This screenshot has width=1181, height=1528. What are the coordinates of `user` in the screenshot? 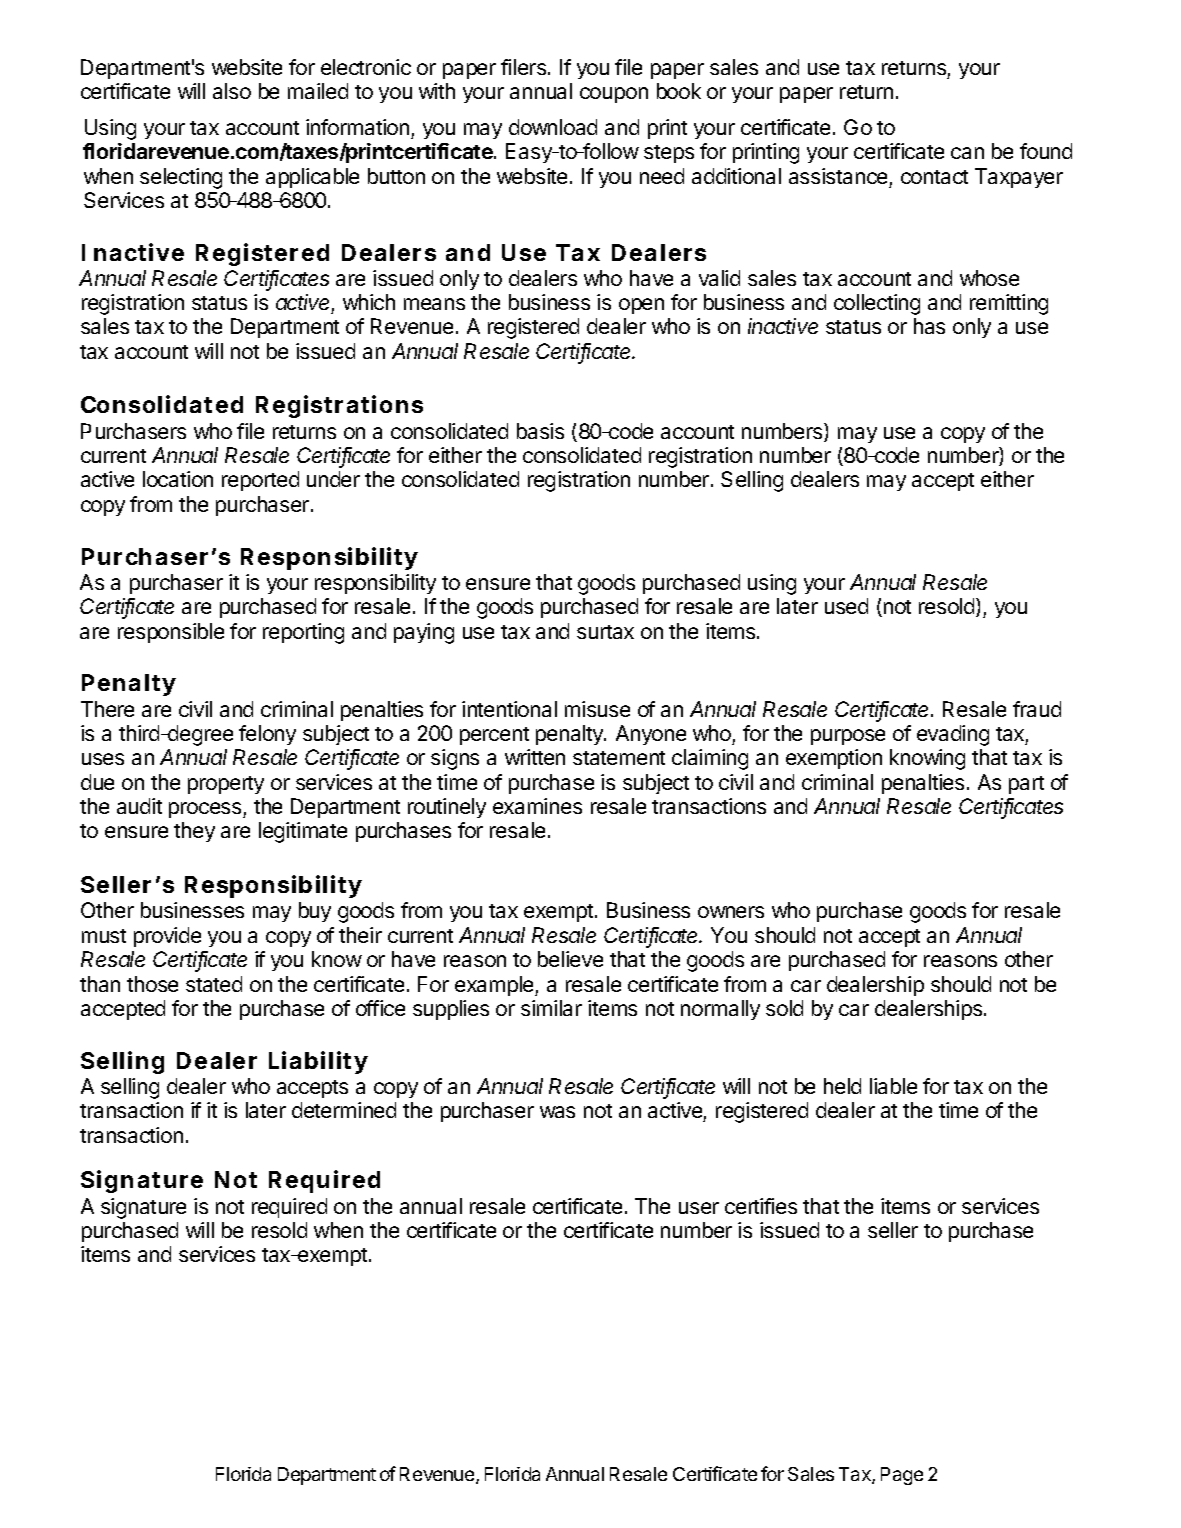 It's located at (699, 1208).
